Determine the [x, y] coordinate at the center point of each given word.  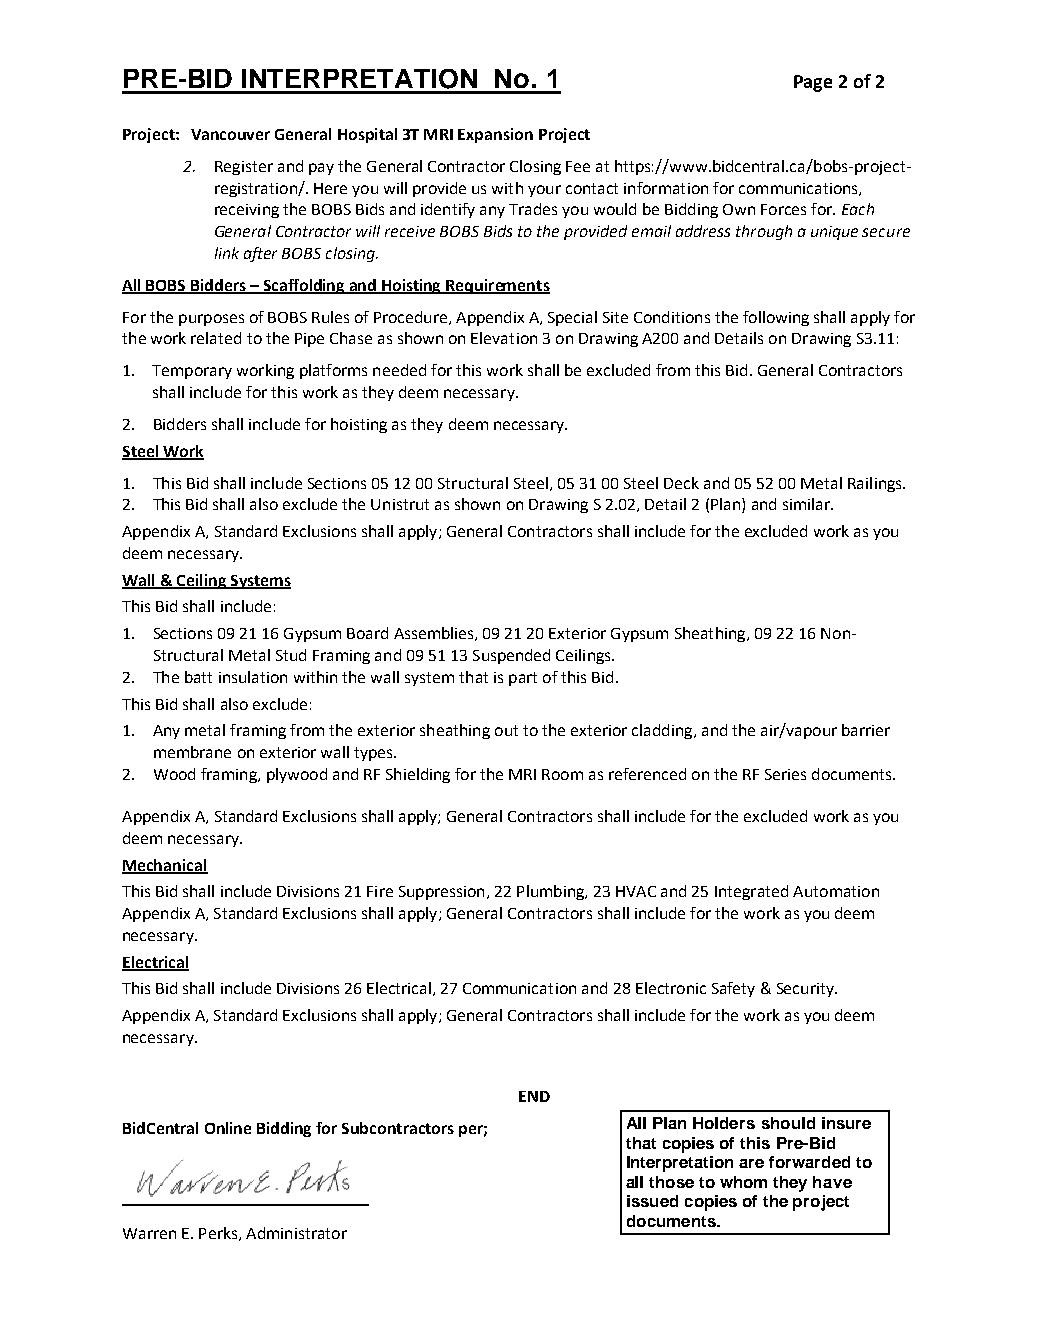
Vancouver [230, 134]
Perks [219, 1234]
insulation [253, 677]
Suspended [511, 656]
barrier [866, 730]
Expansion [495, 135]
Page [813, 83]
